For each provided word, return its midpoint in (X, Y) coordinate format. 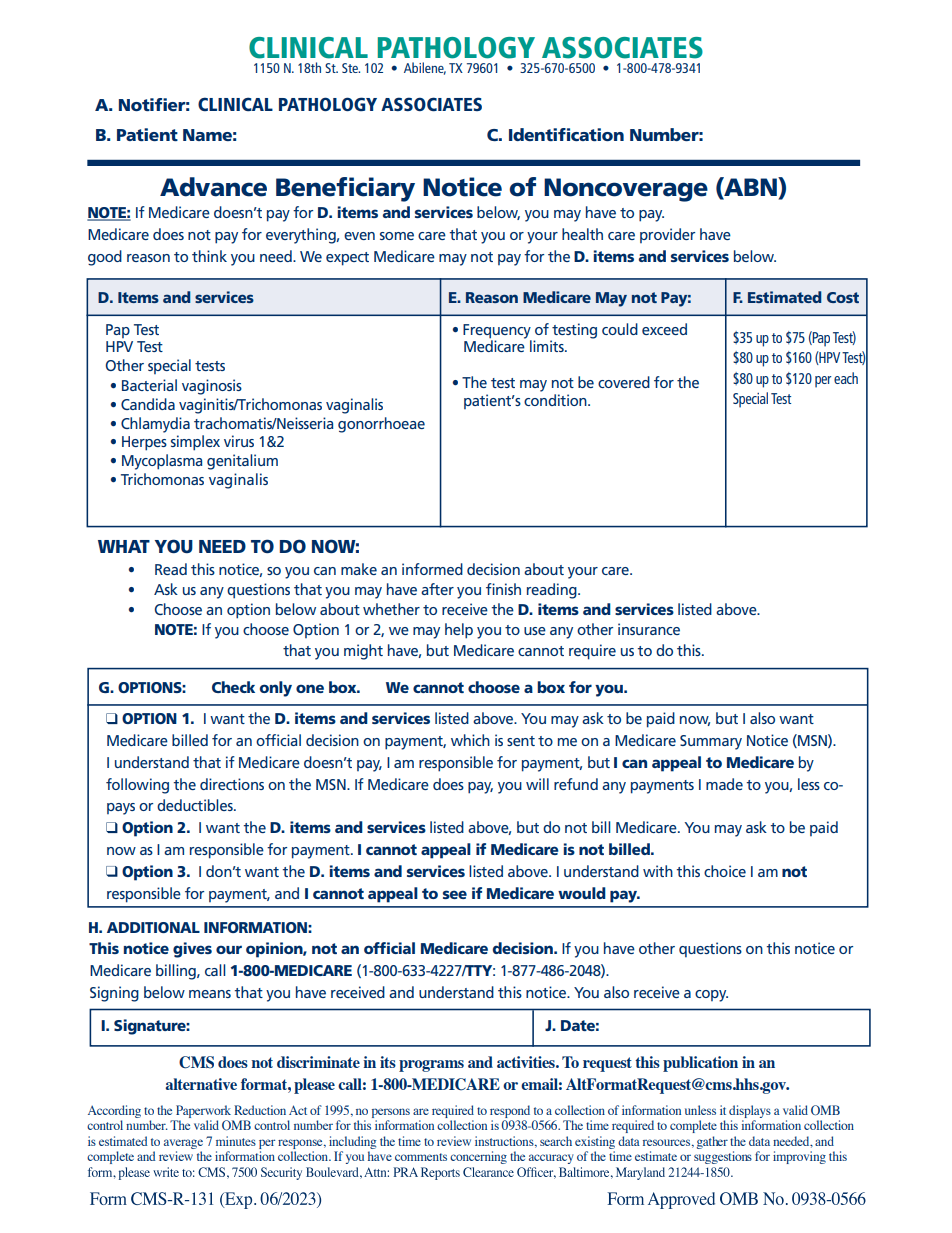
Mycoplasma (162, 462)
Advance (213, 187)
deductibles (196, 805)
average (183, 1144)
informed (432, 569)
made (724, 784)
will (537, 784)
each (846, 378)
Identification (566, 134)
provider (667, 235)
